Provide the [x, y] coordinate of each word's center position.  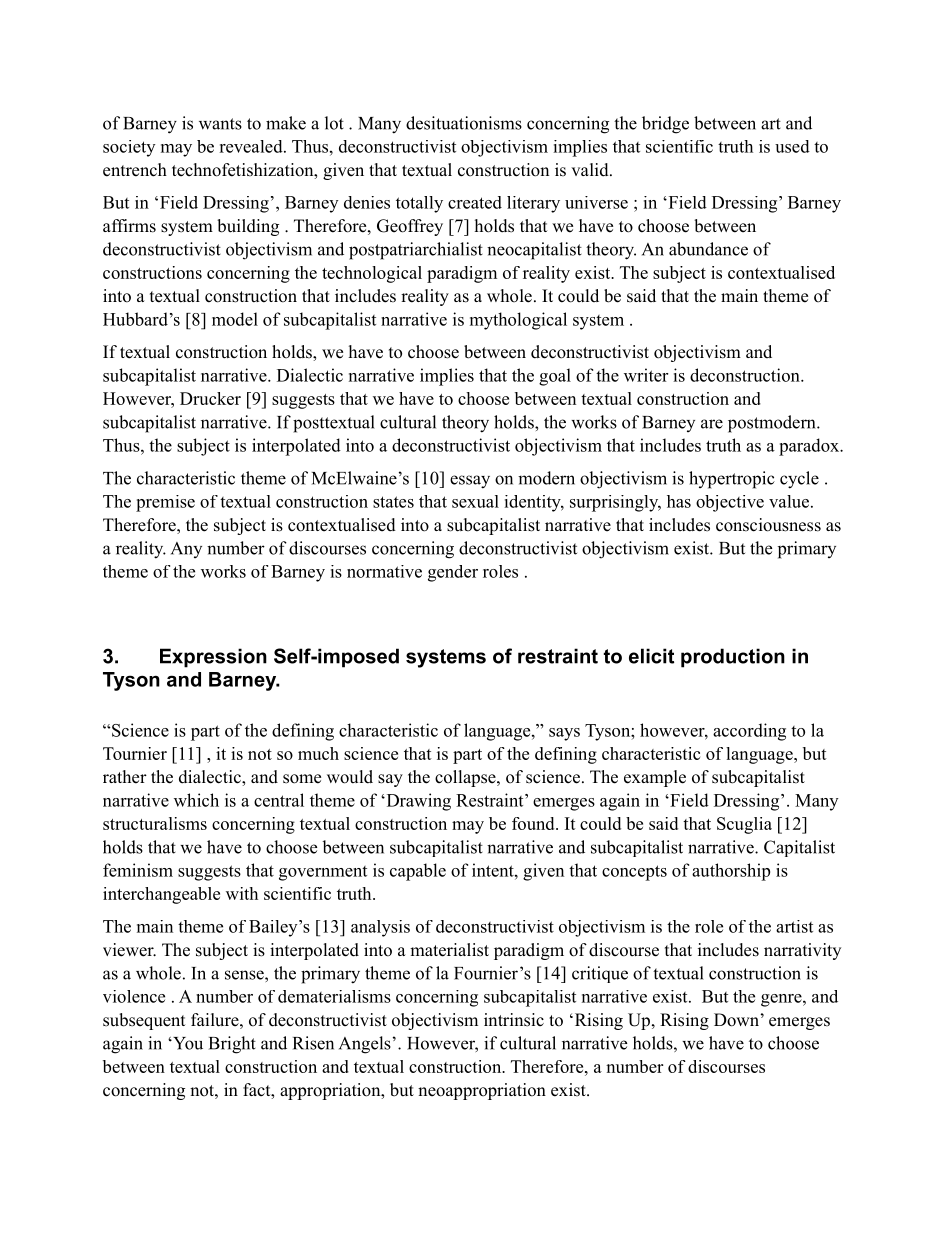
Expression [213, 658]
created [475, 202]
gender [453, 573]
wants [220, 124]
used [792, 146]
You [187, 1043]
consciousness [768, 525]
